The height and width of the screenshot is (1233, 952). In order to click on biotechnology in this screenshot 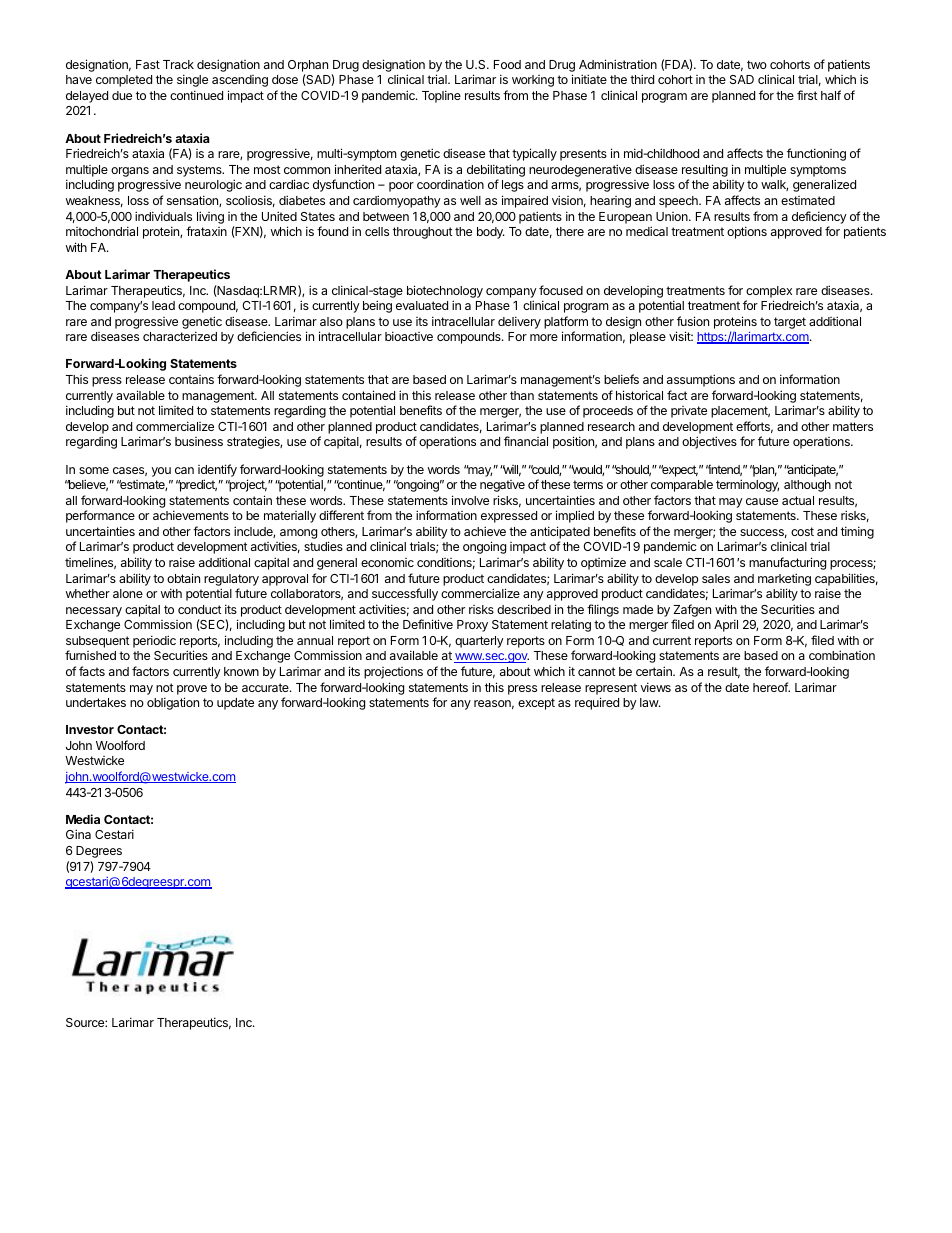, I will do `click(445, 291)`.
